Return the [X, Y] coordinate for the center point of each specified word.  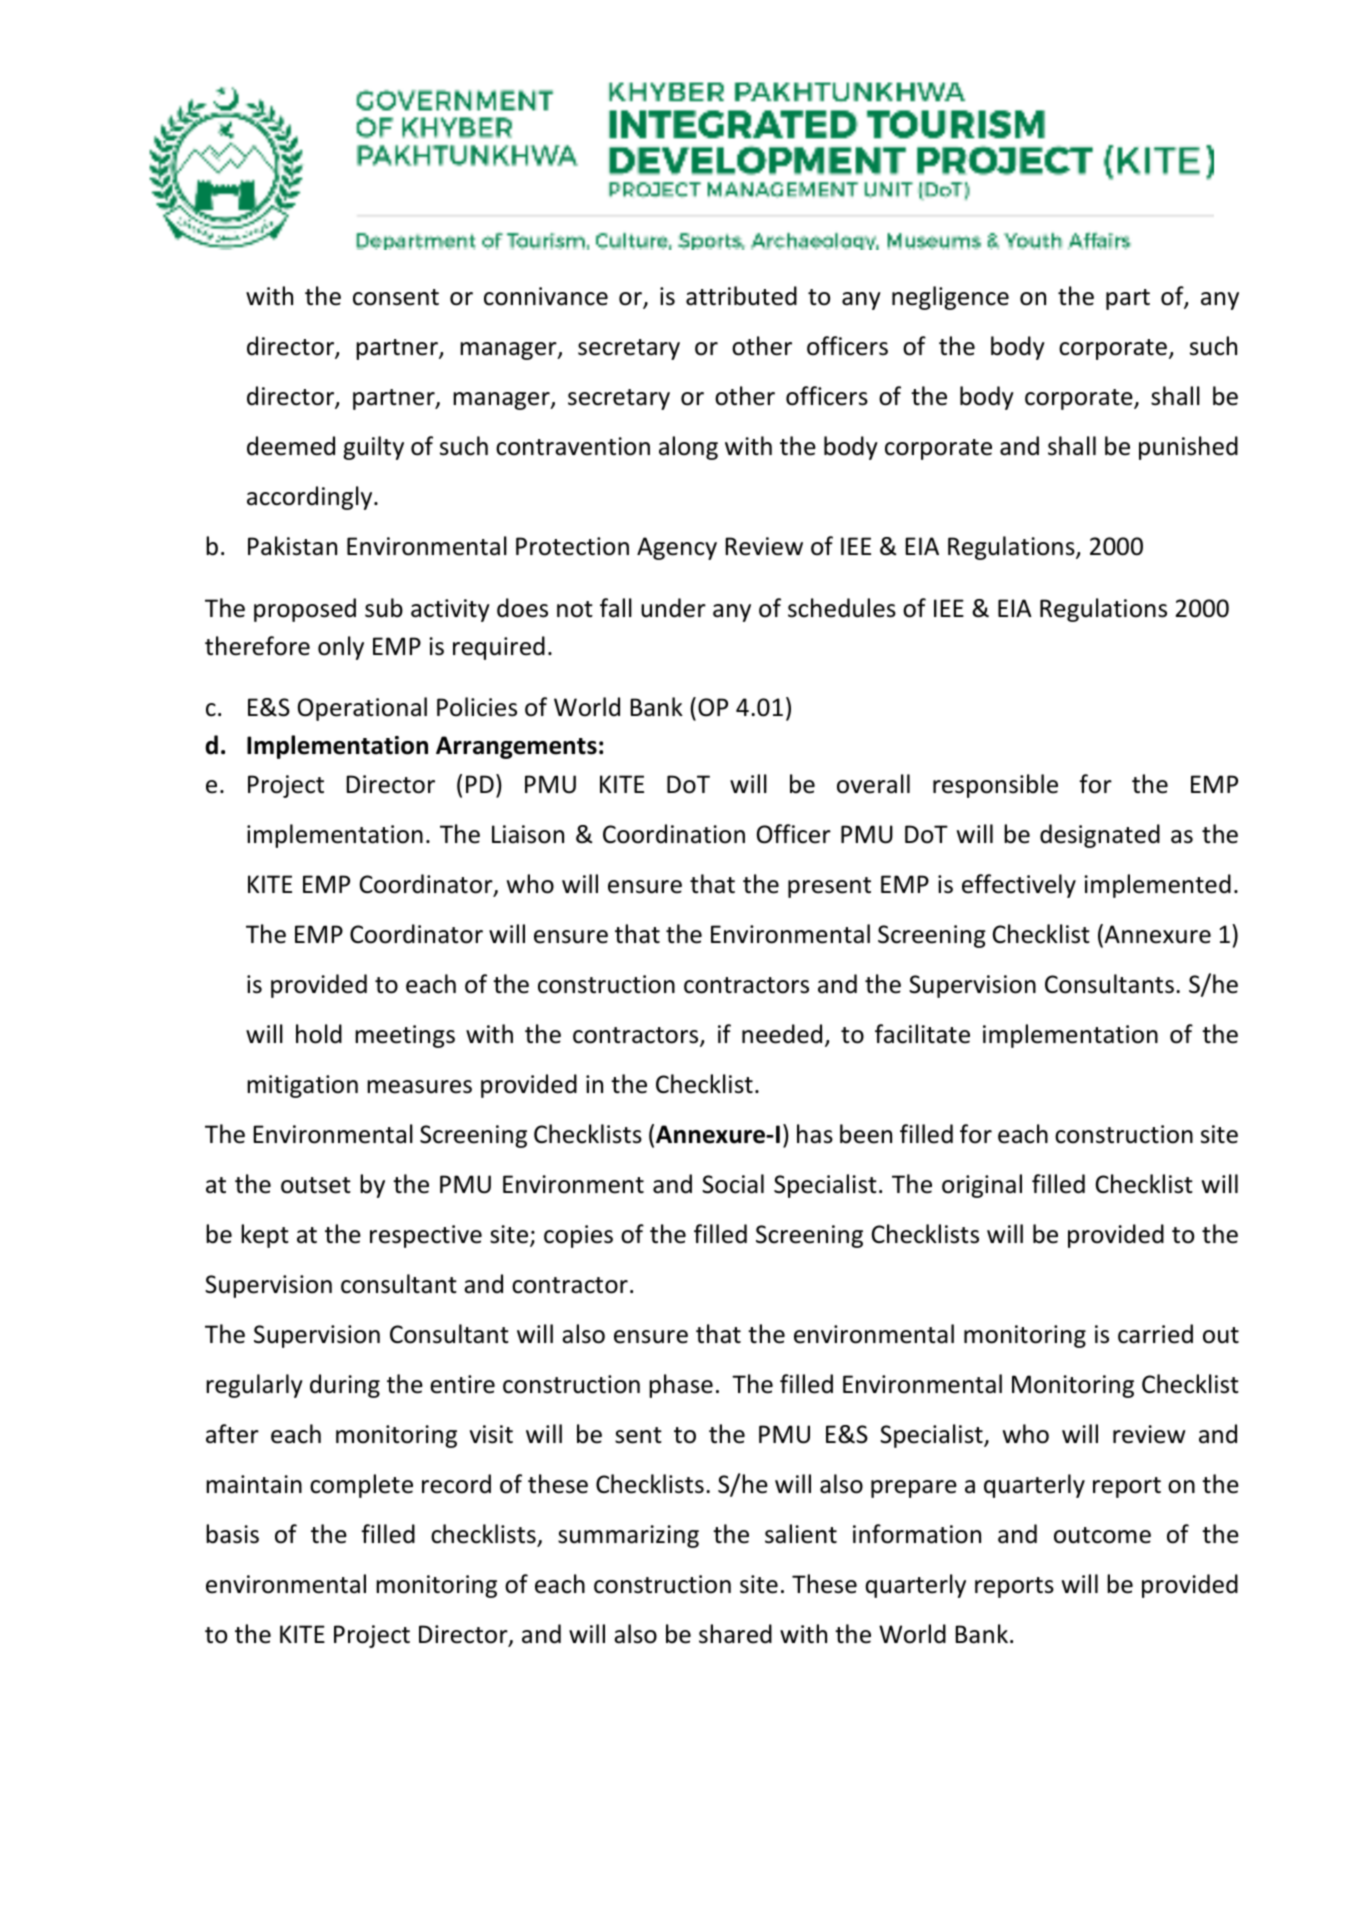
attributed [741, 296]
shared [735, 1634]
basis [232, 1534]
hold [319, 1034]
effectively [1019, 886]
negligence [950, 298]
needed [782, 1034]
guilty [373, 448]
